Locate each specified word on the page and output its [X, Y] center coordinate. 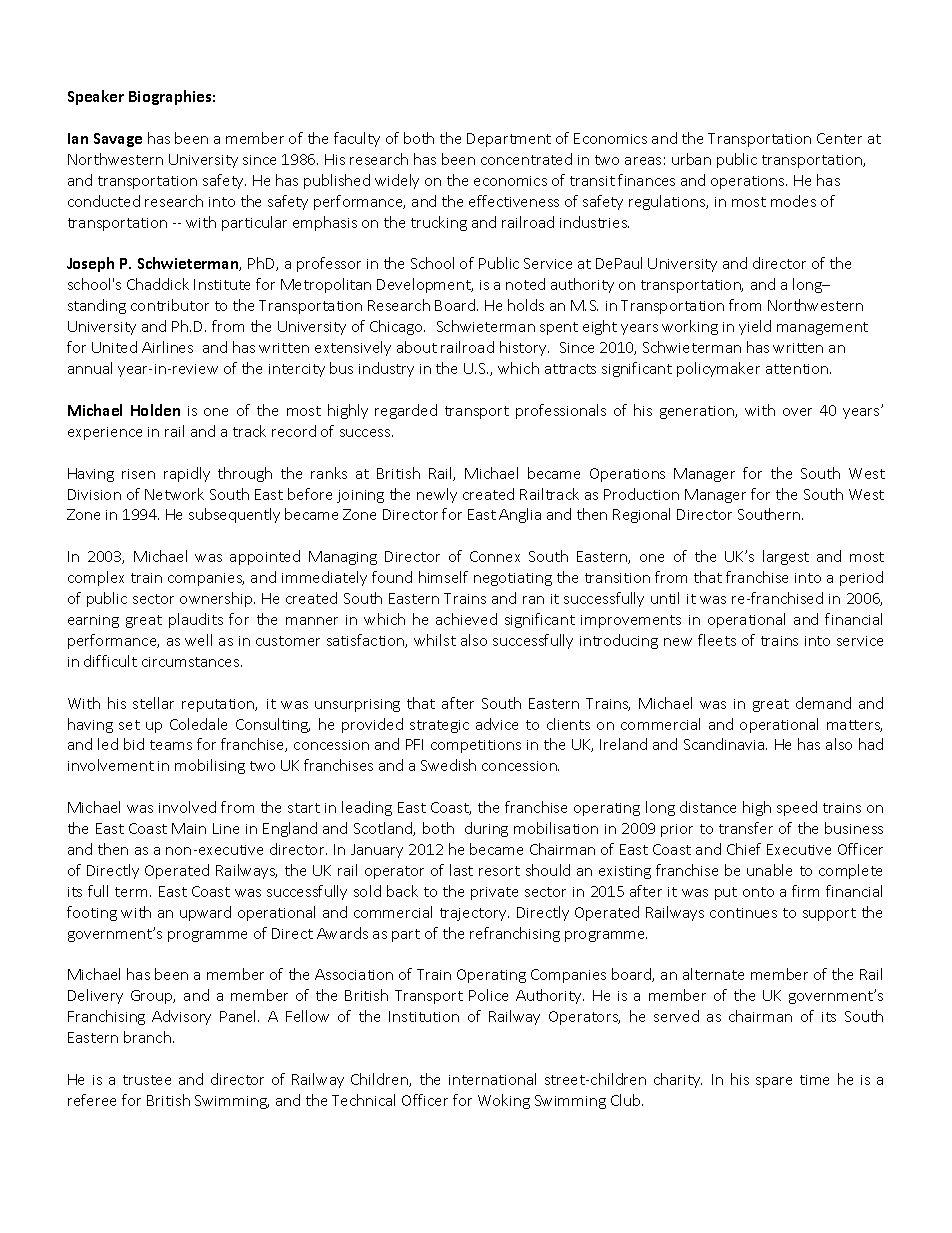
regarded [406, 411]
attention [798, 369]
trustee [147, 1080]
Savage [118, 140]
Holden [155, 410]
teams [171, 745]
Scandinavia [725, 744]
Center [839, 138]
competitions [476, 746]
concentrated [526, 159]
